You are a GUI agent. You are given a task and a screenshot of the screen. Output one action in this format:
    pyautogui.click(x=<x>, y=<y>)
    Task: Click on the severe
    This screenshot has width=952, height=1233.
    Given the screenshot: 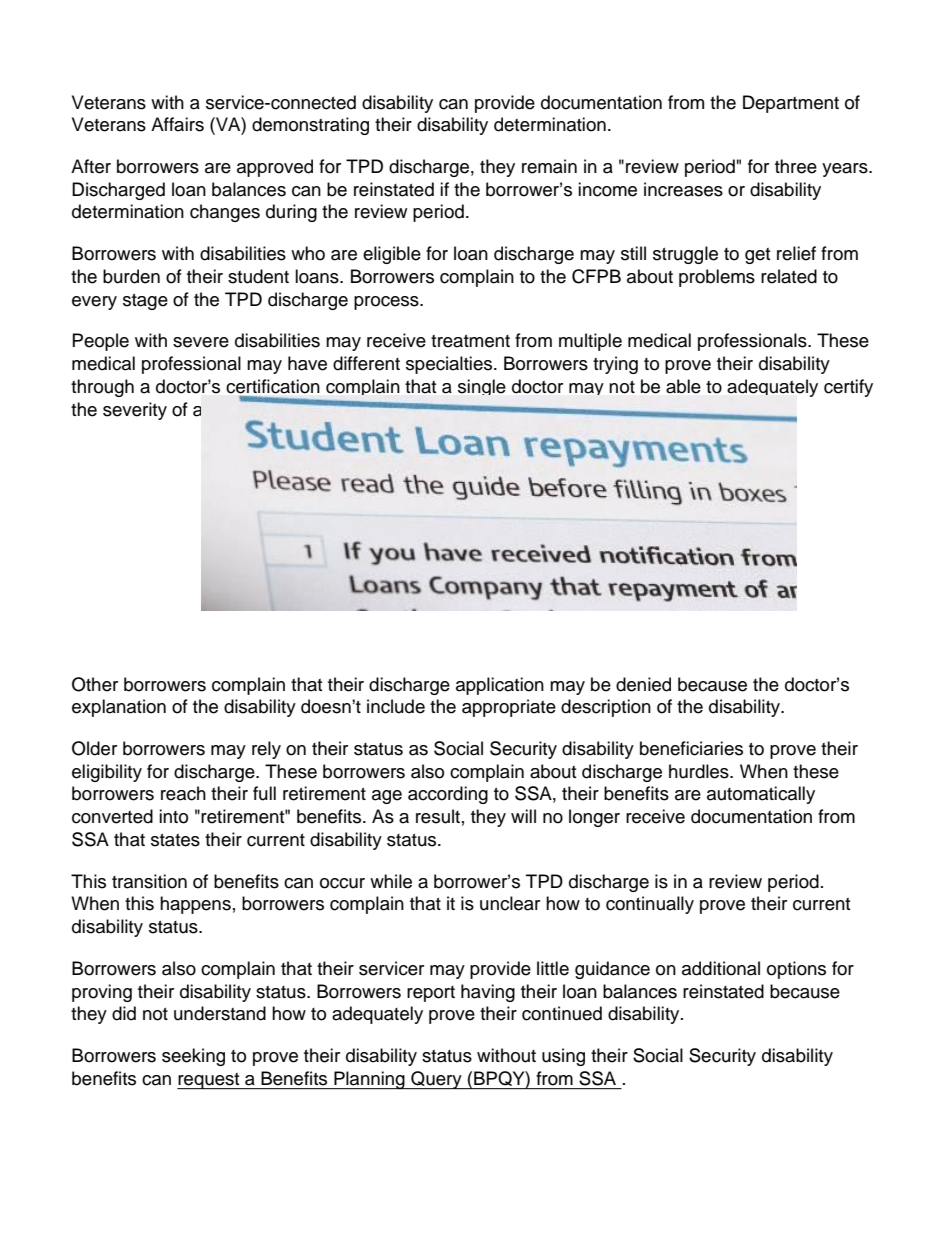 What is the action you would take?
    pyautogui.click(x=201, y=342)
